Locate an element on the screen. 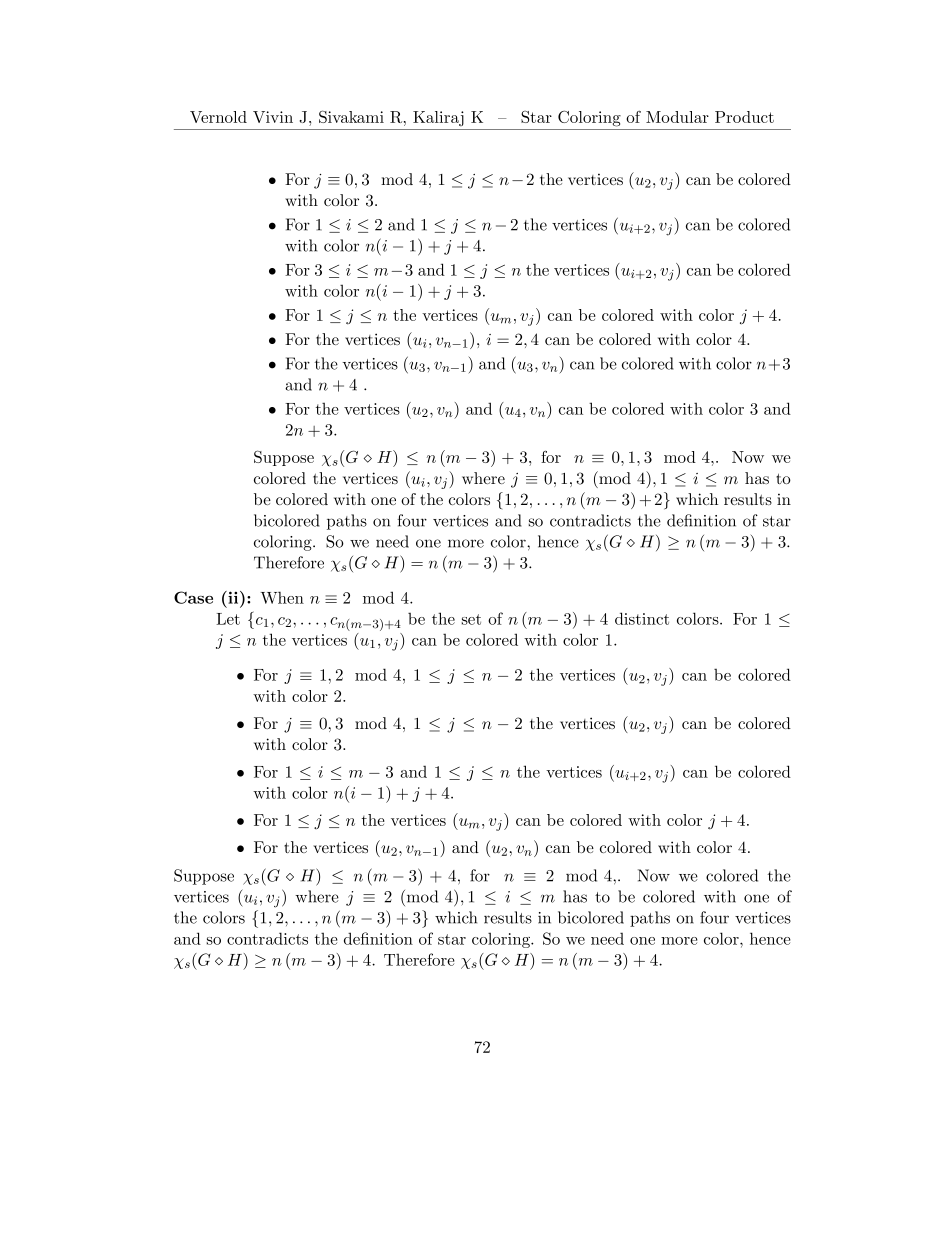 This screenshot has width=952, height=1233. distinct is located at coordinates (642, 618).
